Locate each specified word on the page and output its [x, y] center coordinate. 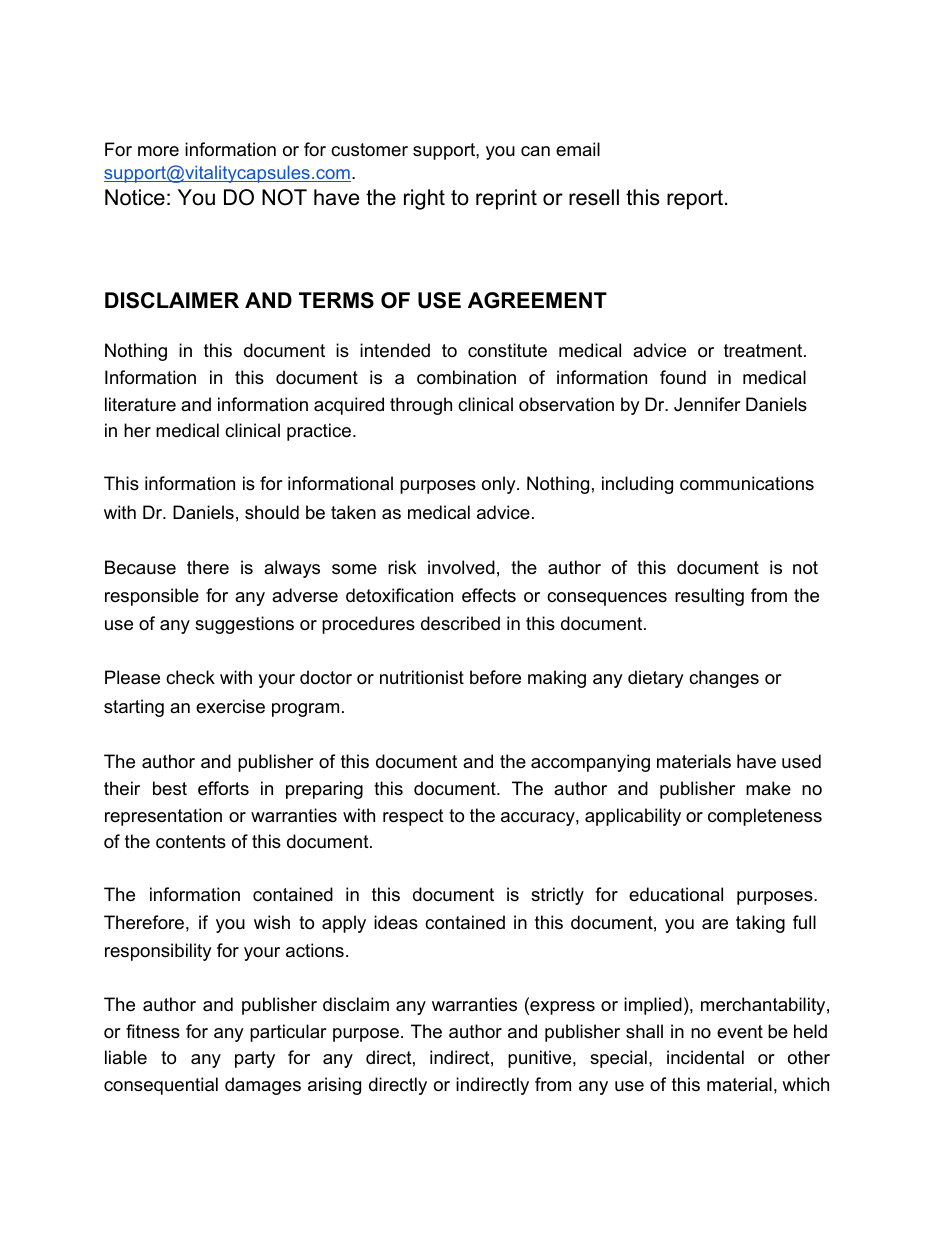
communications [747, 483]
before [495, 677]
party [255, 1059]
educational [676, 894]
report [696, 200]
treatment [764, 351]
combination [466, 377]
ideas [396, 922]
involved [461, 567]
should [272, 512]
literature [140, 404]
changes [724, 679]
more [158, 151]
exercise [230, 706]
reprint [506, 199]
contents [191, 842]
